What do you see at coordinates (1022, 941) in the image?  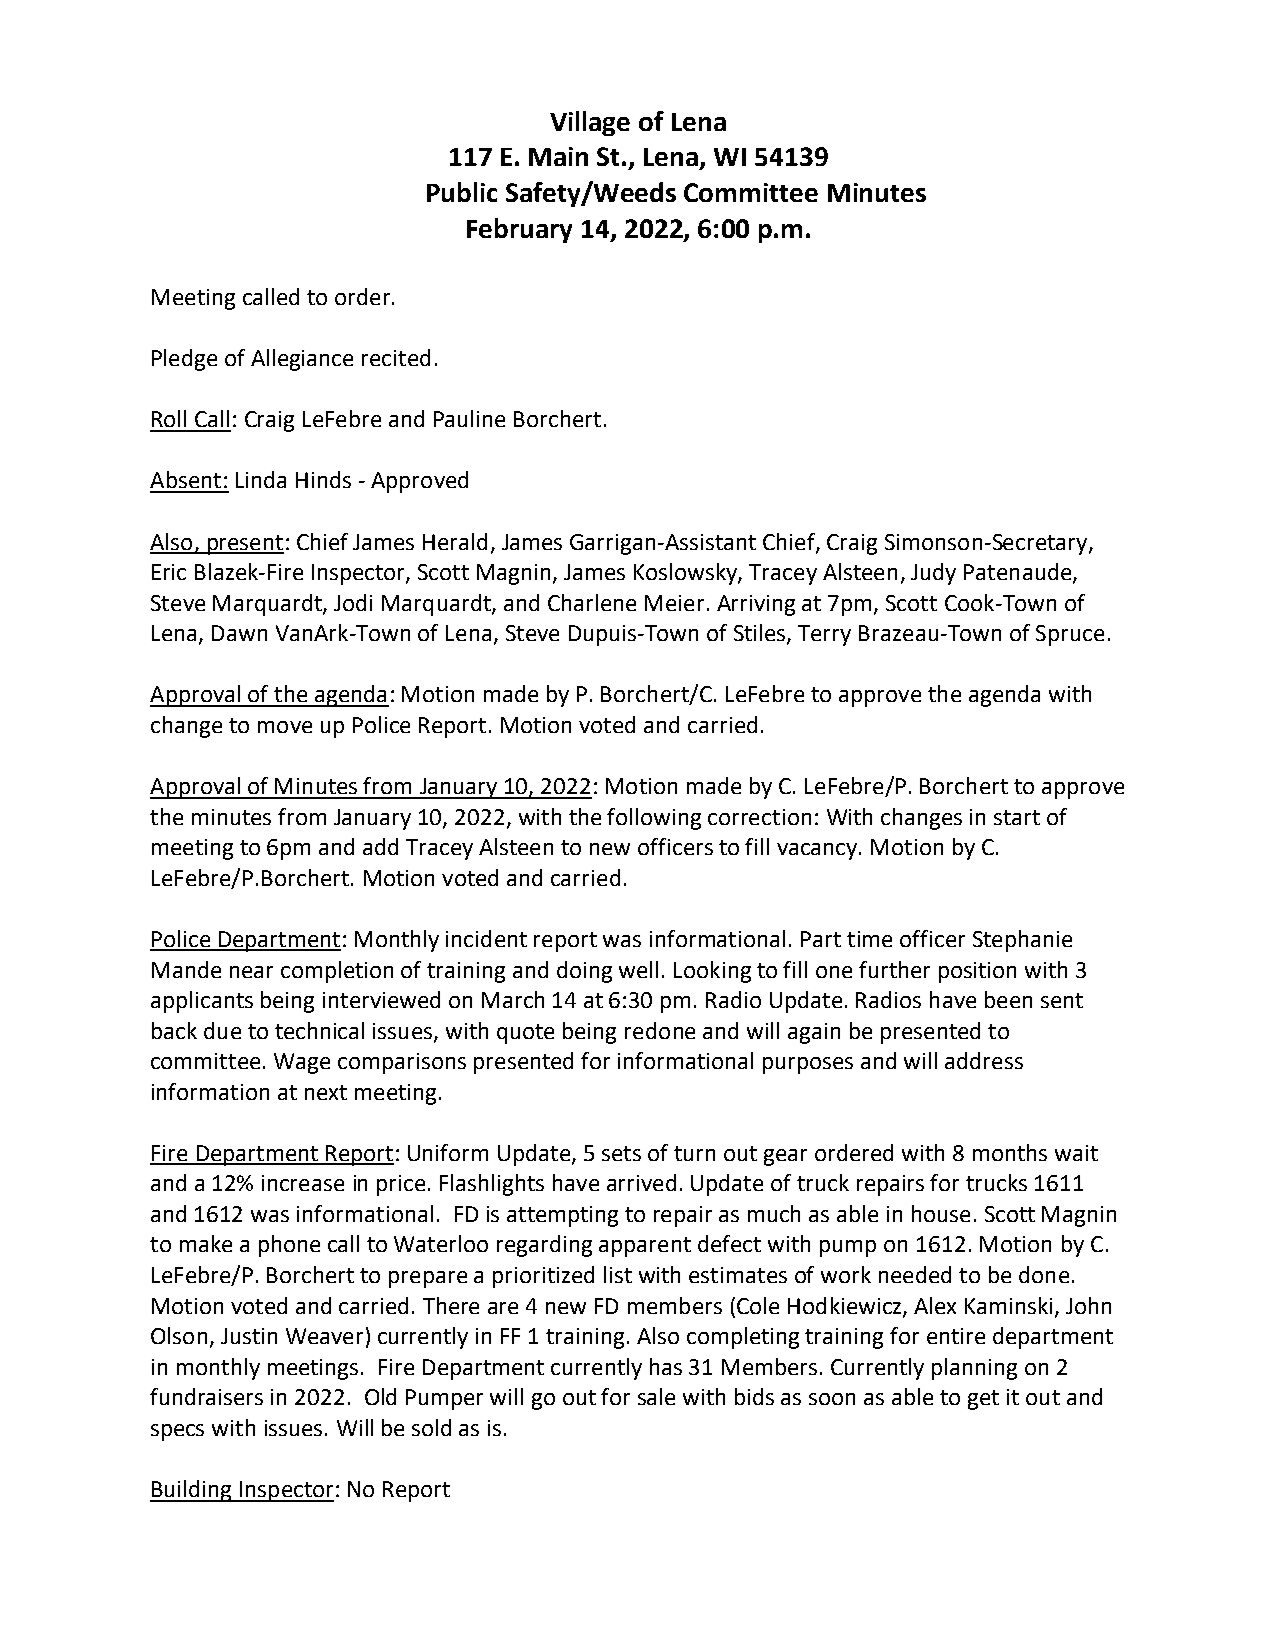 I see `Stephanie` at bounding box center [1022, 941].
